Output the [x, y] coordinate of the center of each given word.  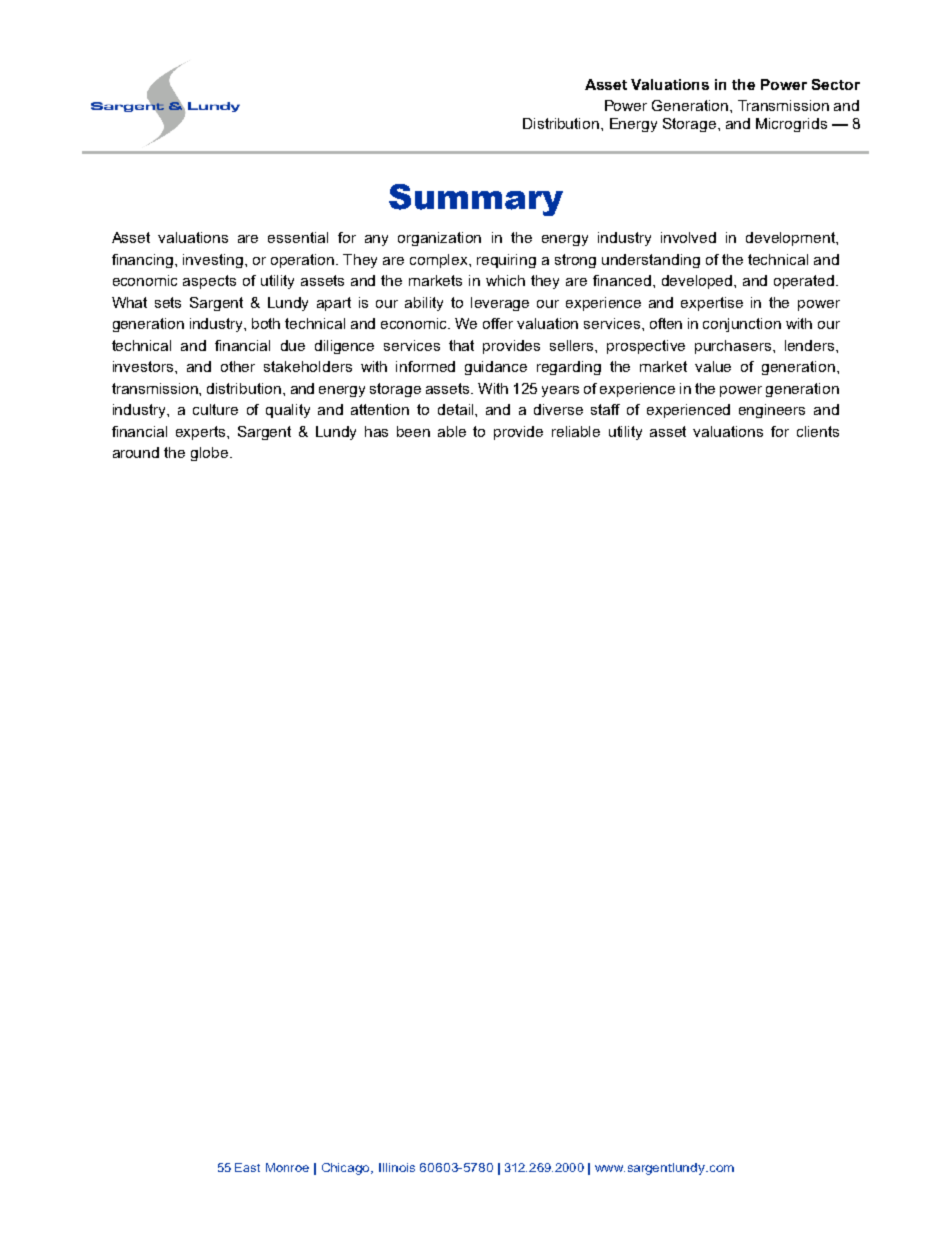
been [413, 431]
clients [818, 431]
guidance [496, 368]
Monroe [287, 1167]
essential [298, 237]
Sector [836, 84]
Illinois [397, 1167]
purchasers [734, 347]
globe [211, 454]
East [247, 1167]
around [136, 452]
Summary [476, 200]
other [238, 366]
